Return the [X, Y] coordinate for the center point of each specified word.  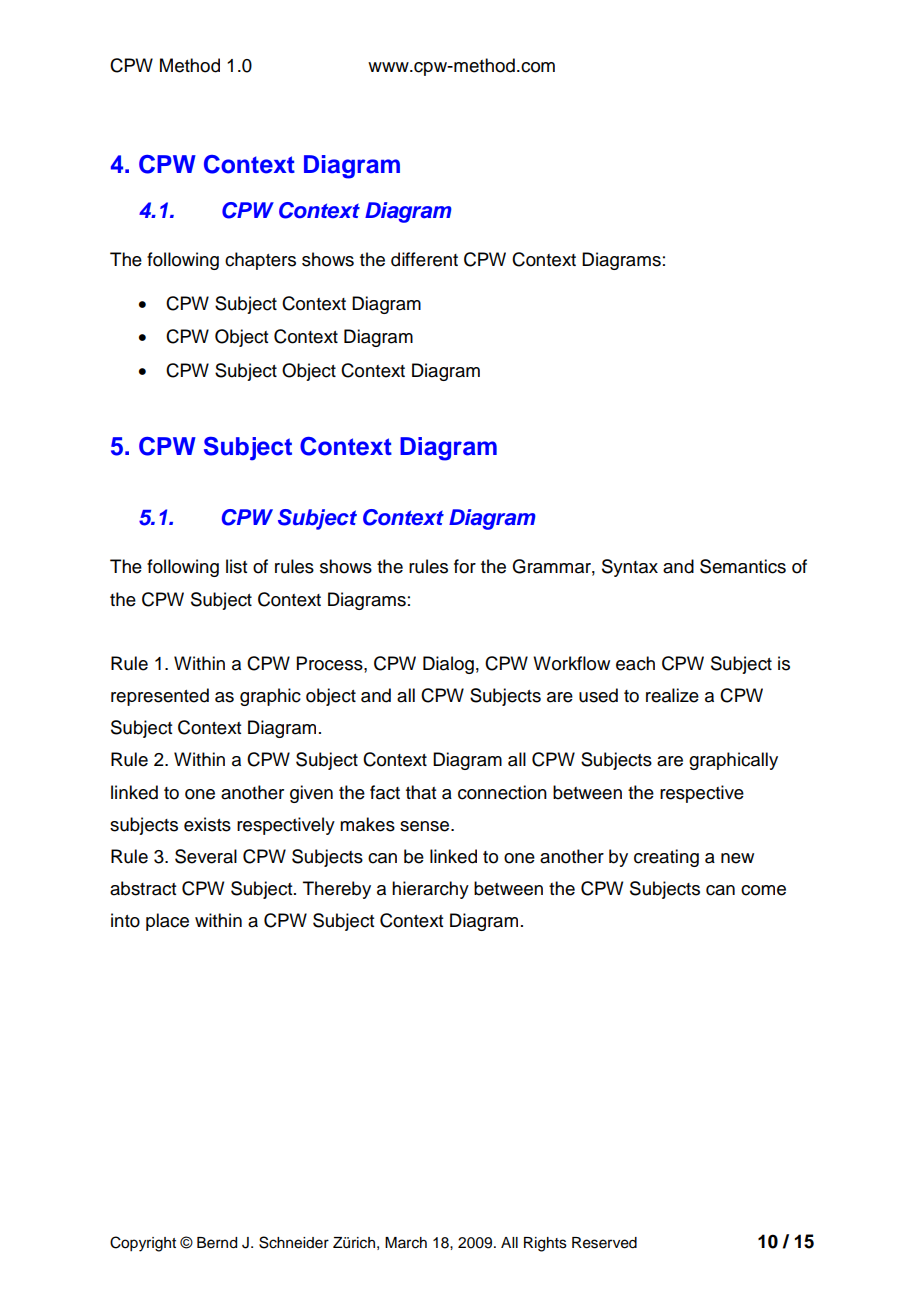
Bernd [217, 1243]
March [406, 1243]
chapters [260, 261]
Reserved [604, 1243]
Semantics [743, 566]
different [424, 259]
